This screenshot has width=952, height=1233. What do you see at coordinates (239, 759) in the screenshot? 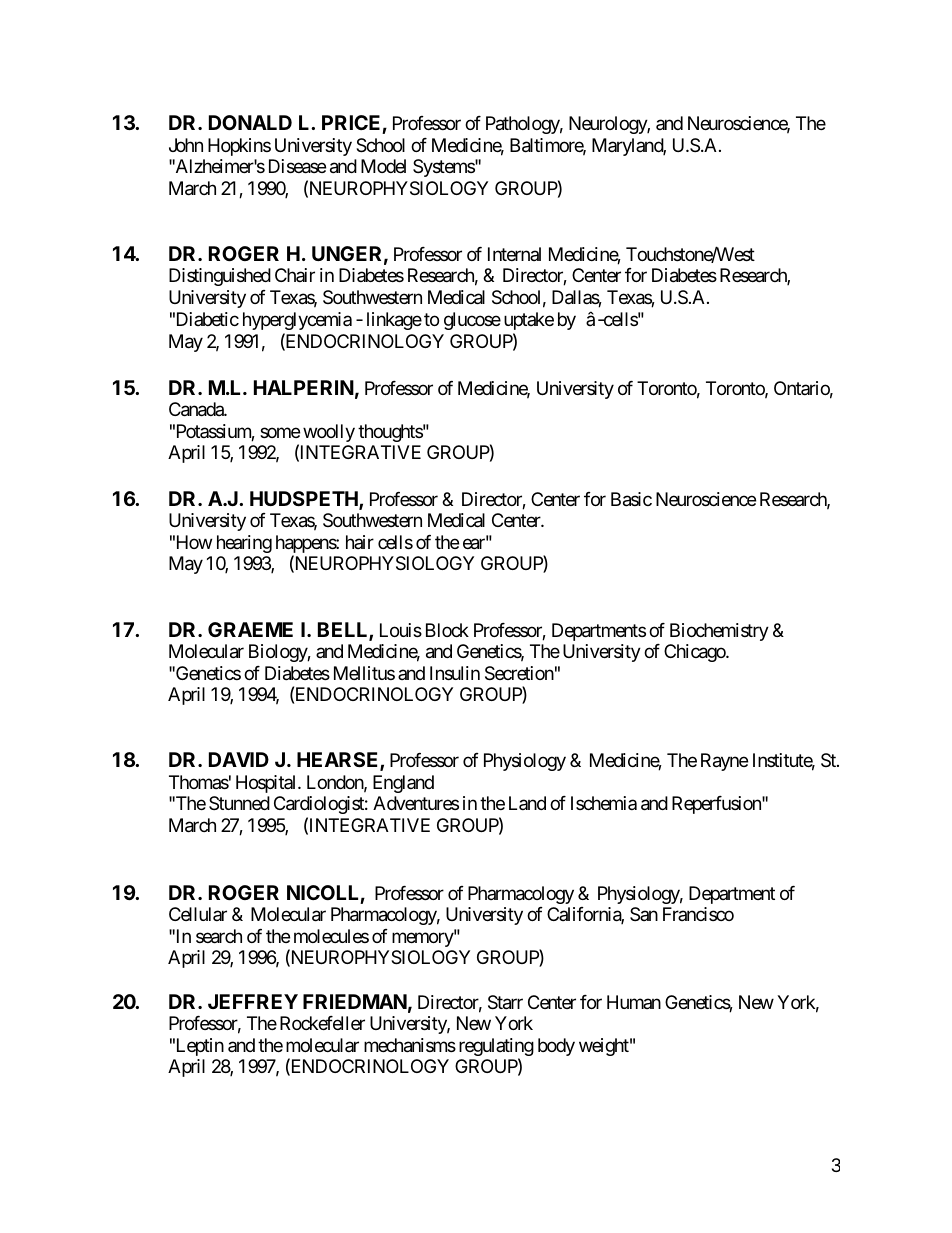
I see `DAVID` at bounding box center [239, 759].
